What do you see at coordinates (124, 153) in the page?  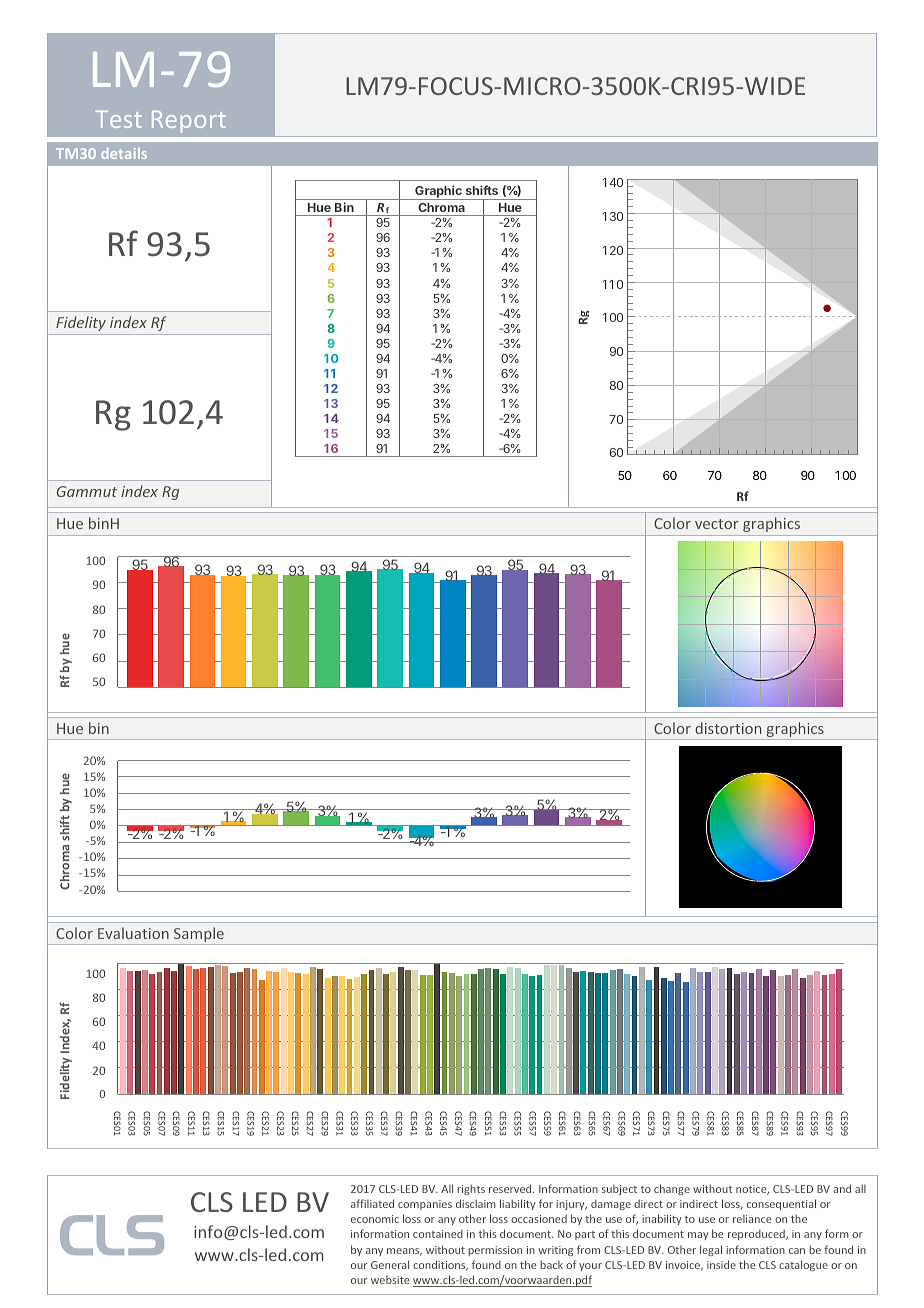 I see `details` at bounding box center [124, 153].
